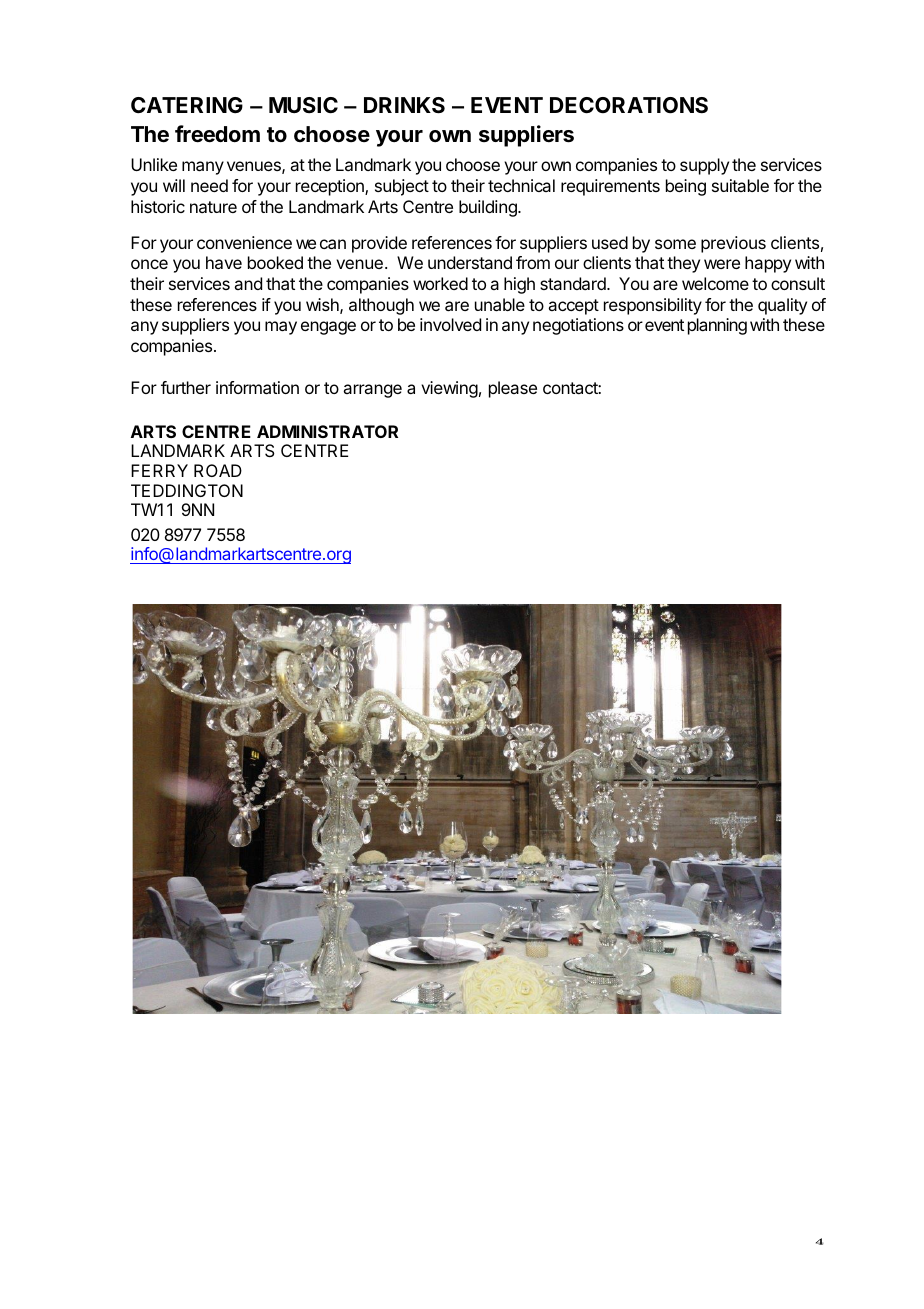  What do you see at coordinates (629, 105) in the screenshot?
I see `DECORATIONS` at bounding box center [629, 105].
